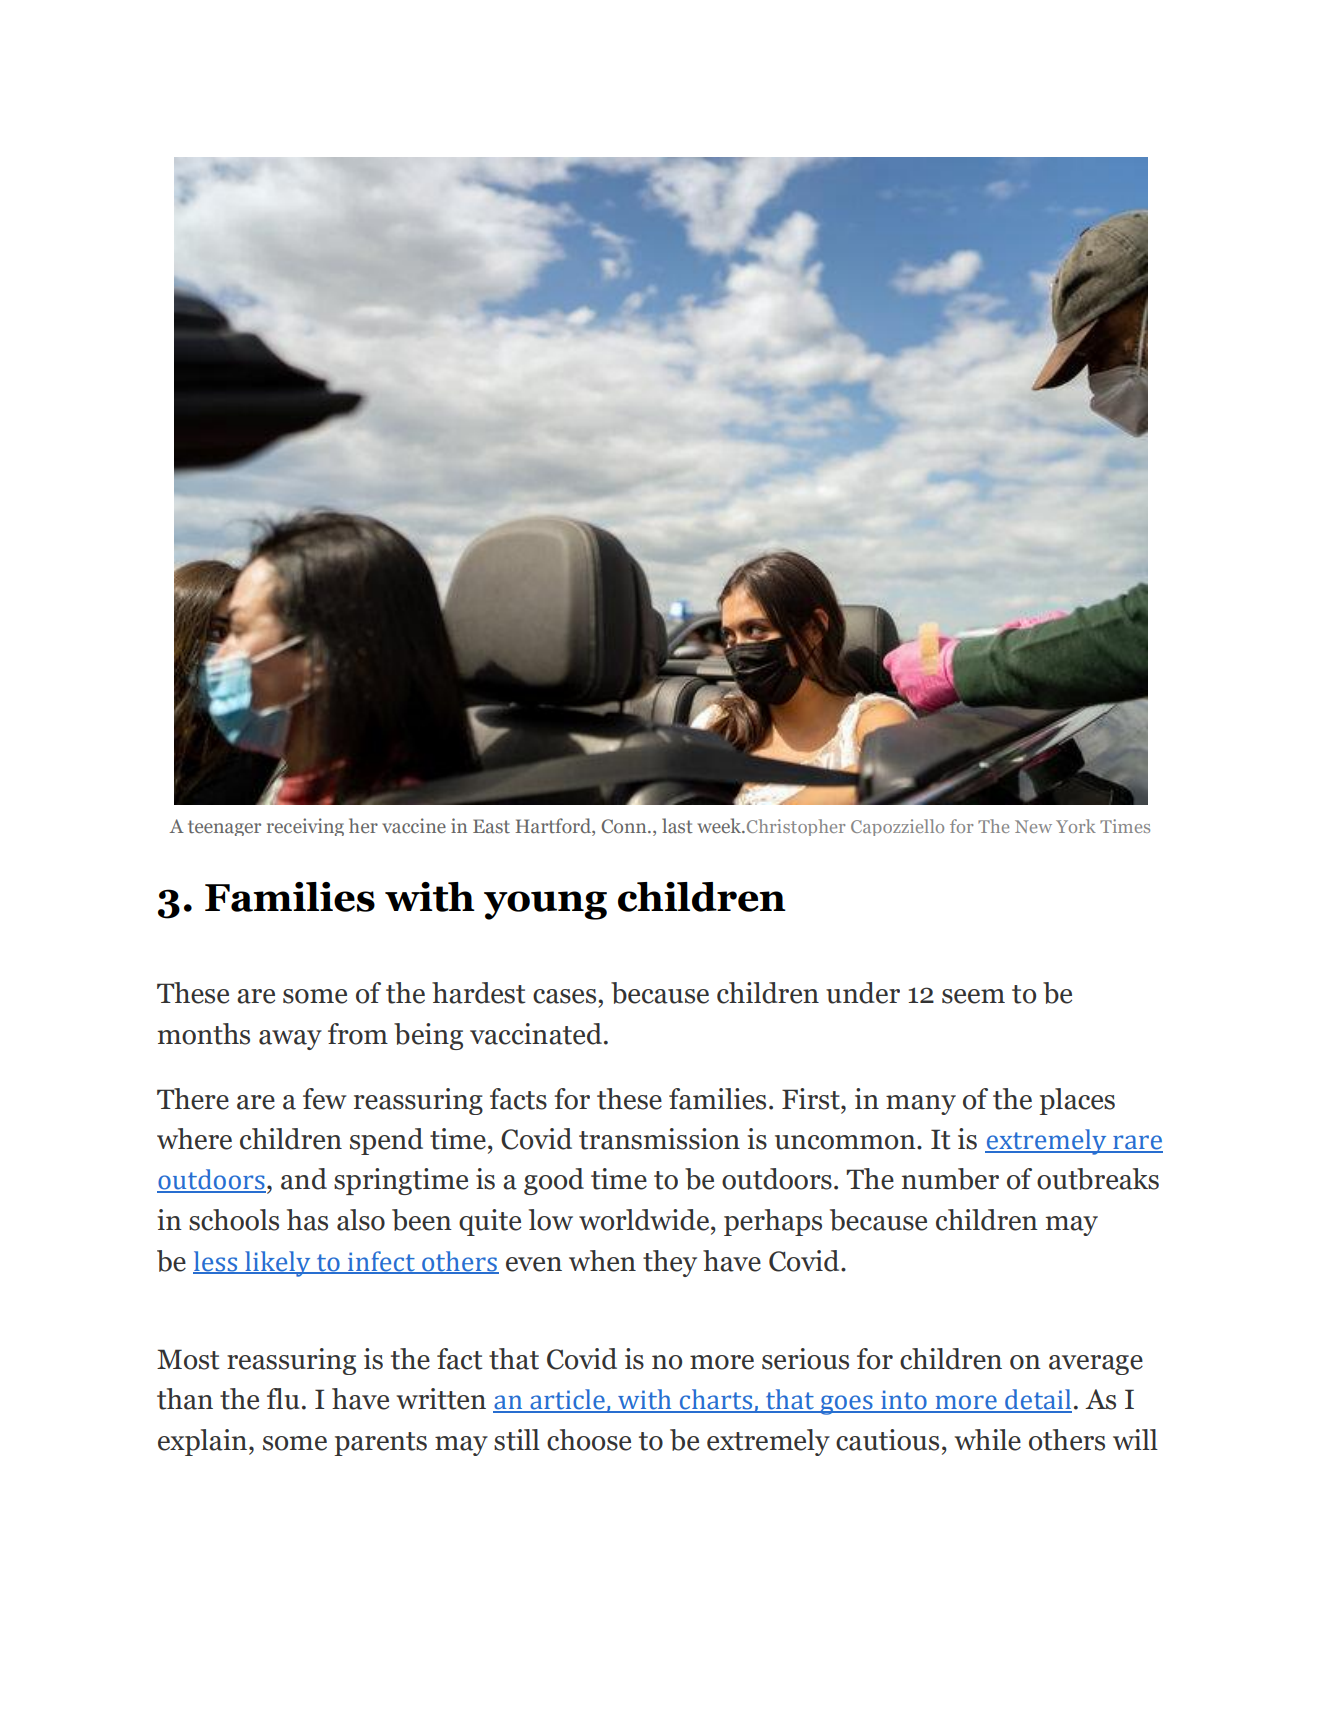 The height and width of the screenshot is (1710, 1322). Describe the element at coordinates (290, 1040) in the screenshot. I see `away` at that location.
